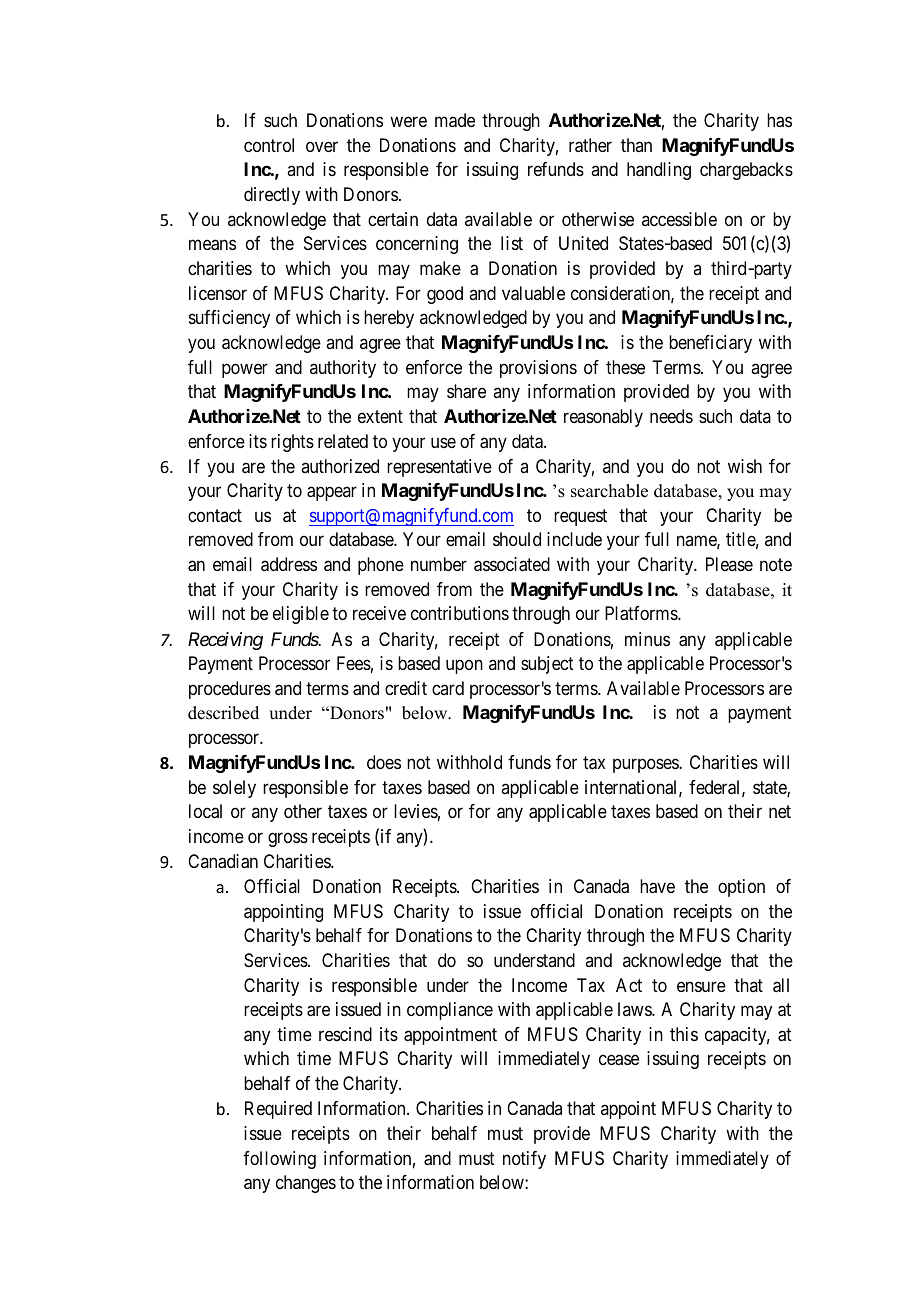 The height and width of the image is (1307, 924). What do you see at coordinates (466, 391) in the image?
I see `share` at bounding box center [466, 391].
